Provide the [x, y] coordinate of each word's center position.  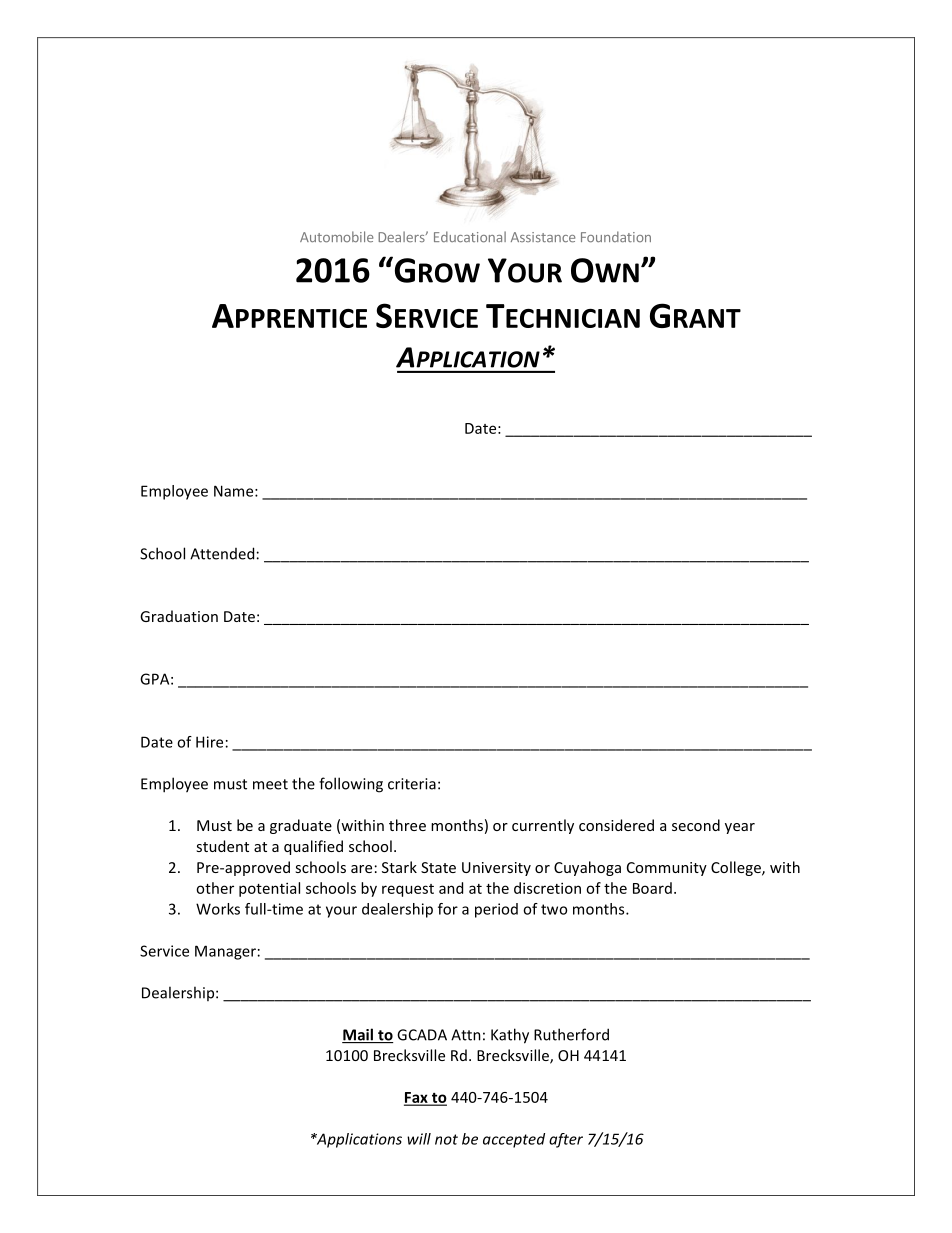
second [696, 825]
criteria [412, 784]
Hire [209, 742]
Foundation [616, 237]
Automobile [336, 237]
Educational [470, 237]
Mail [358, 1035]
